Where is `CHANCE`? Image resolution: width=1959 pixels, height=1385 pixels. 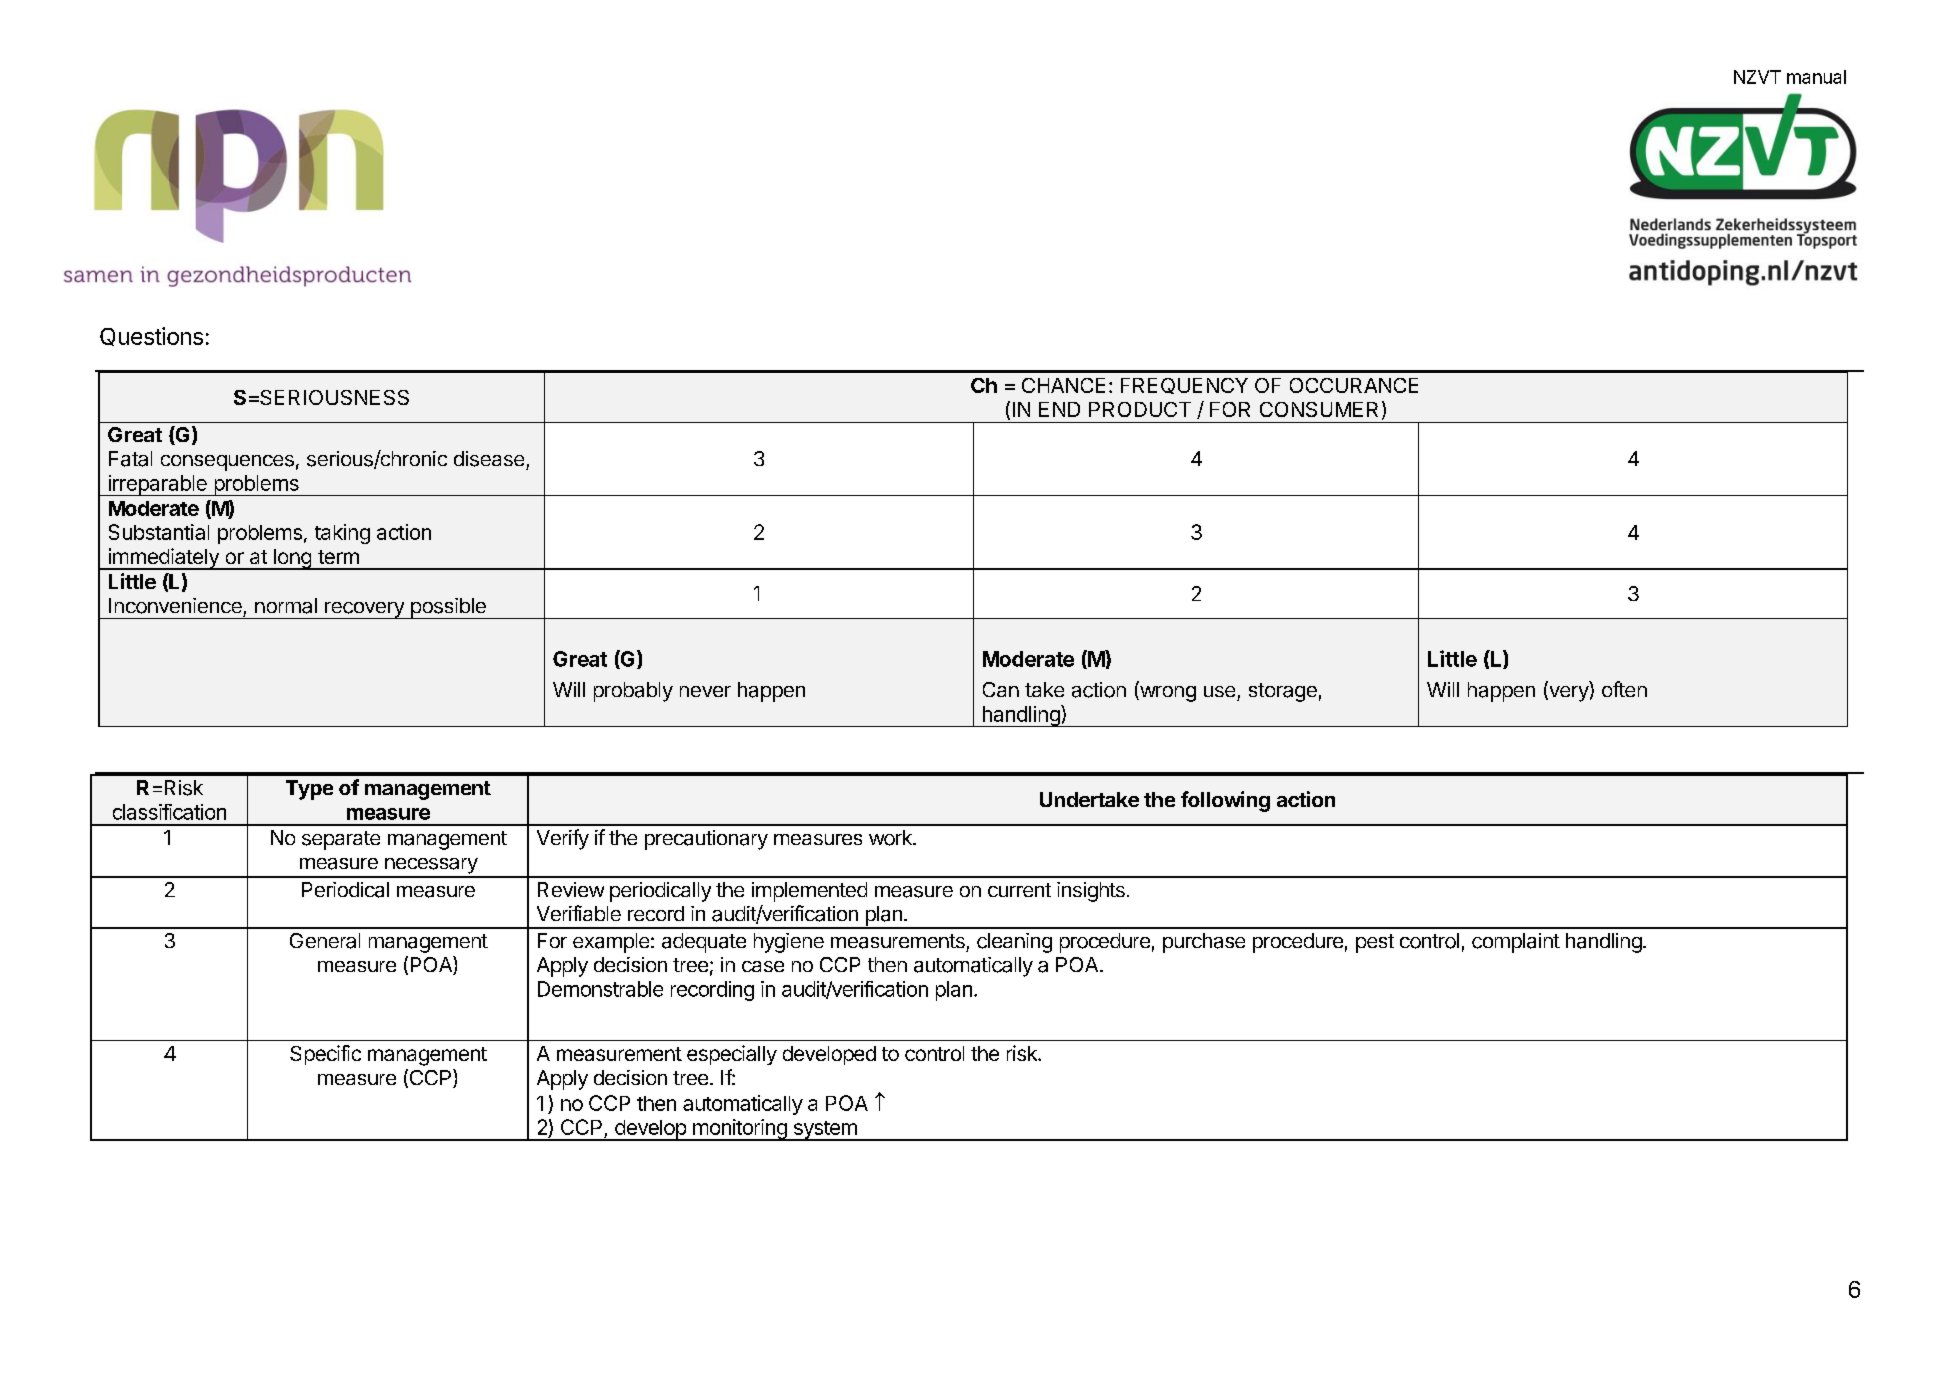
CHANCE is located at coordinates (1063, 385).
